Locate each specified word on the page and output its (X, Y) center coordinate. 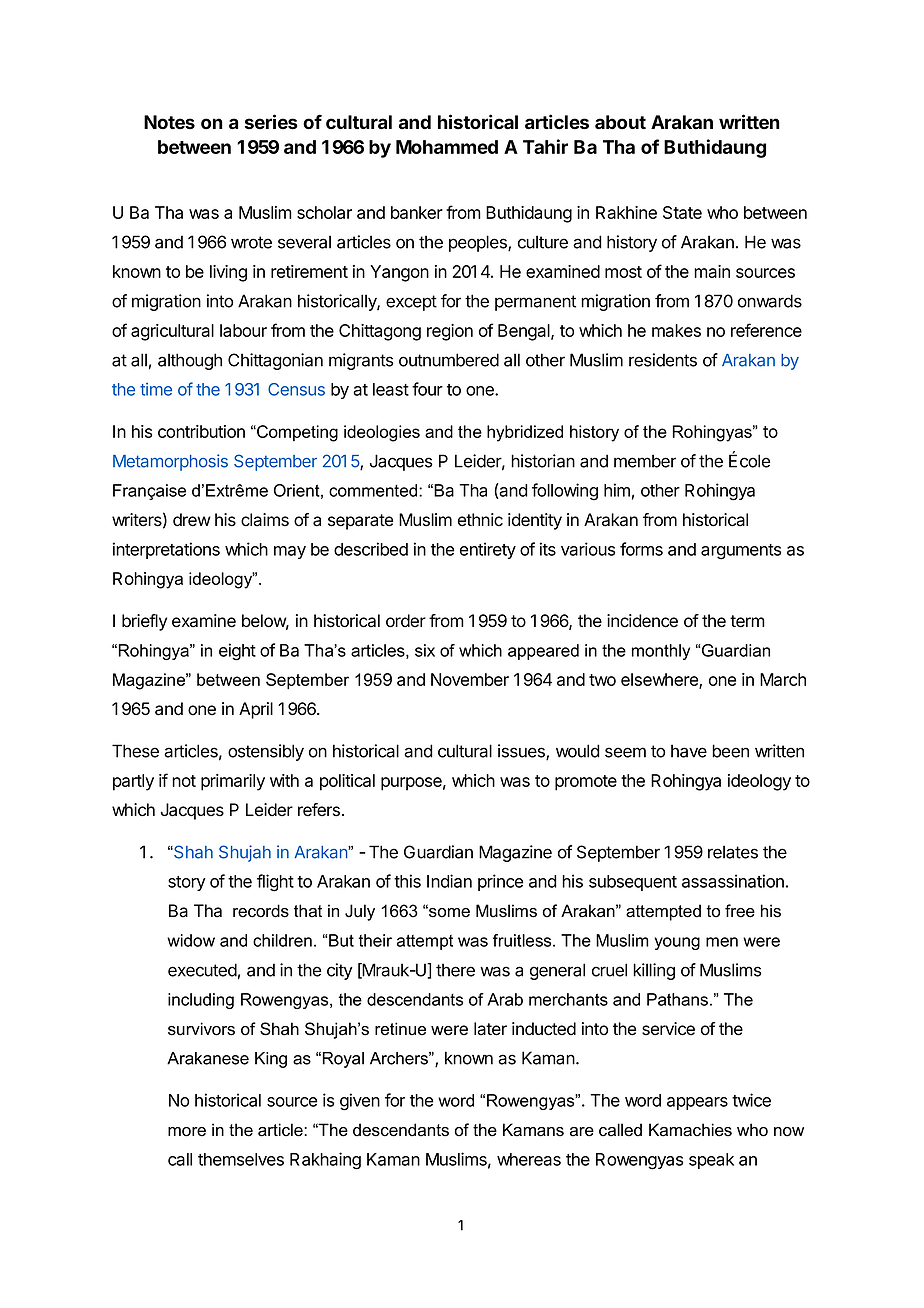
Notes (169, 122)
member (645, 461)
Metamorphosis (170, 462)
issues (522, 752)
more (187, 1132)
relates (733, 852)
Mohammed (447, 147)
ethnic (480, 520)
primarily (233, 782)
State (682, 212)
